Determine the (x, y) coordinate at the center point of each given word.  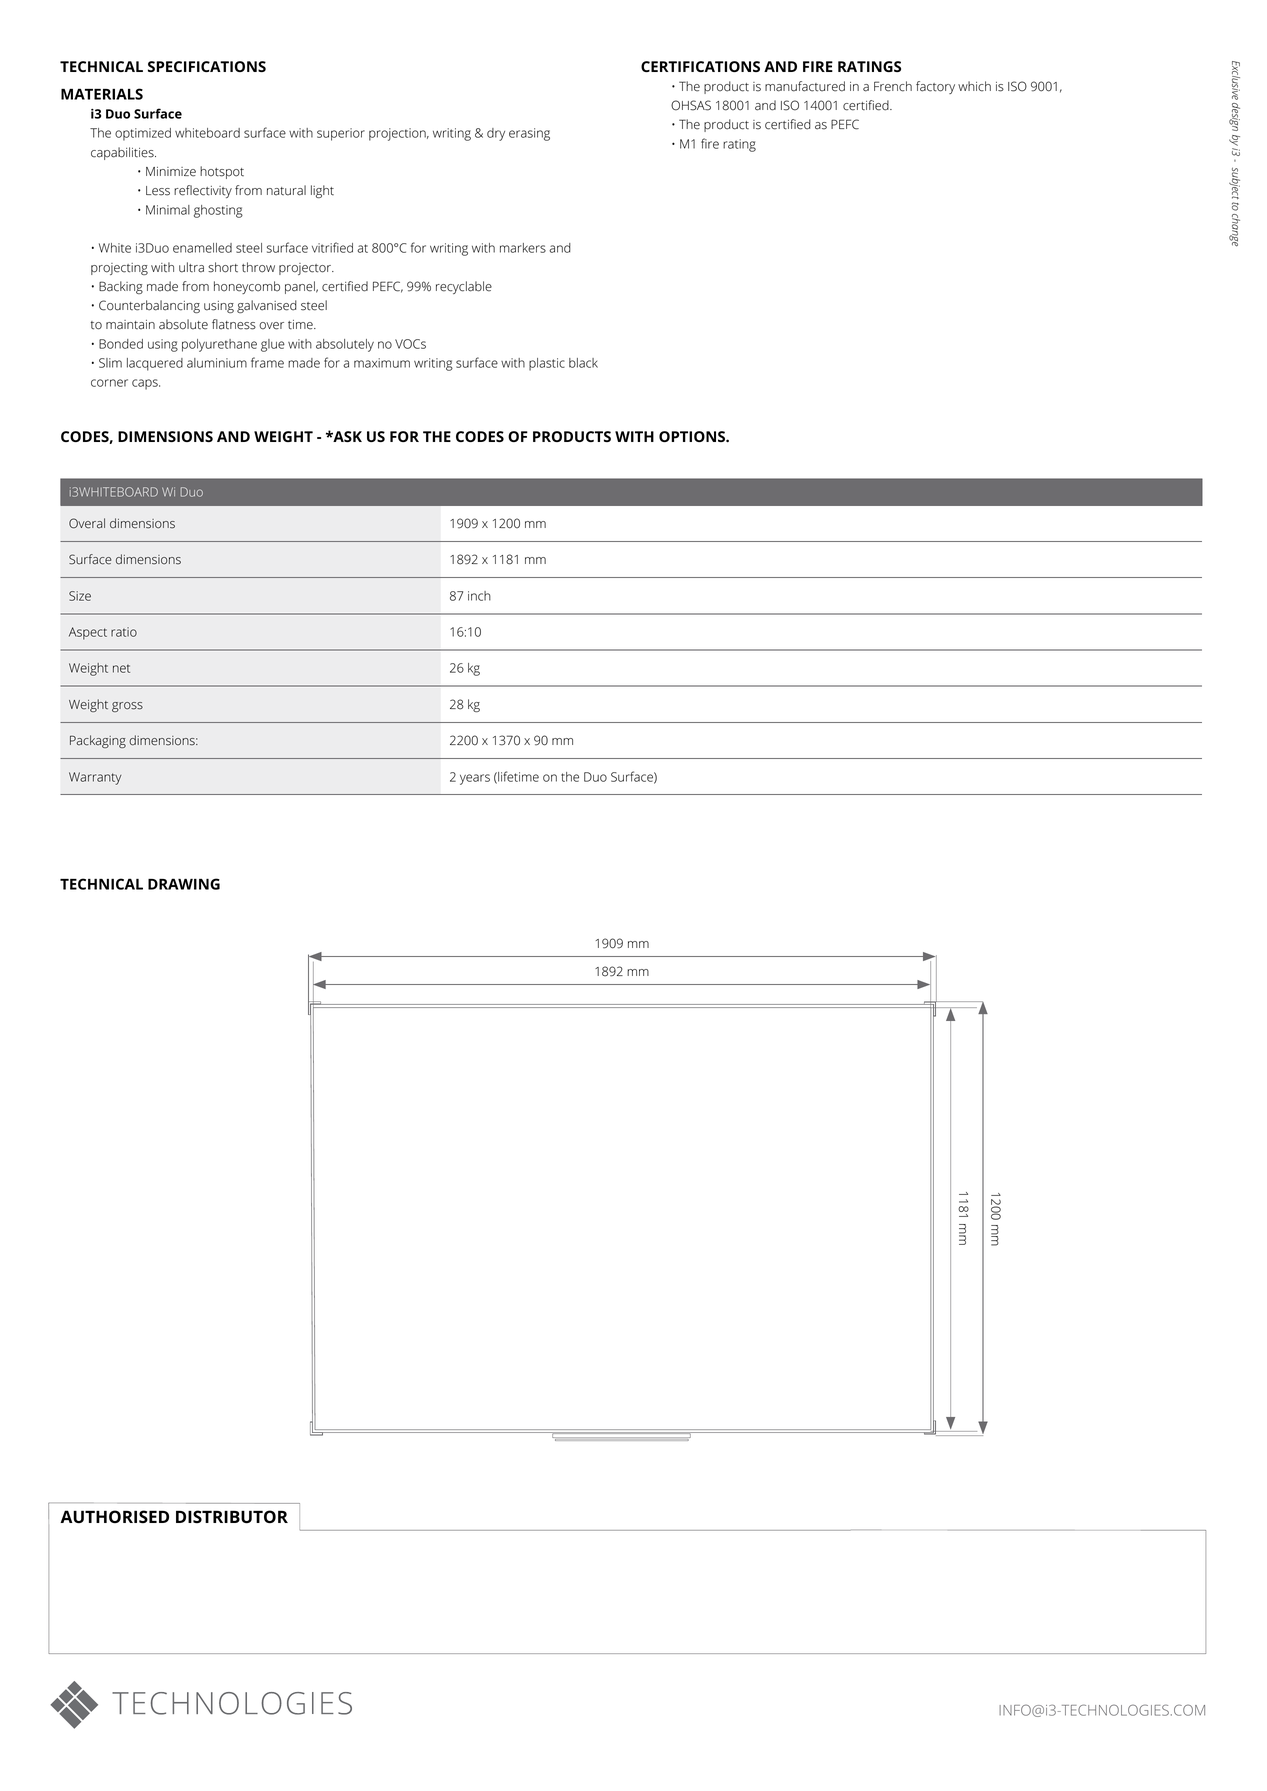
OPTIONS (693, 436)
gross (127, 707)
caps (146, 384)
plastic (547, 364)
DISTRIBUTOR (232, 1516)
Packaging (98, 741)
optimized (143, 134)
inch (479, 596)
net (121, 669)
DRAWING (184, 884)
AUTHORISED (114, 1516)
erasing (529, 134)
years (475, 779)
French (893, 86)
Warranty (95, 778)
